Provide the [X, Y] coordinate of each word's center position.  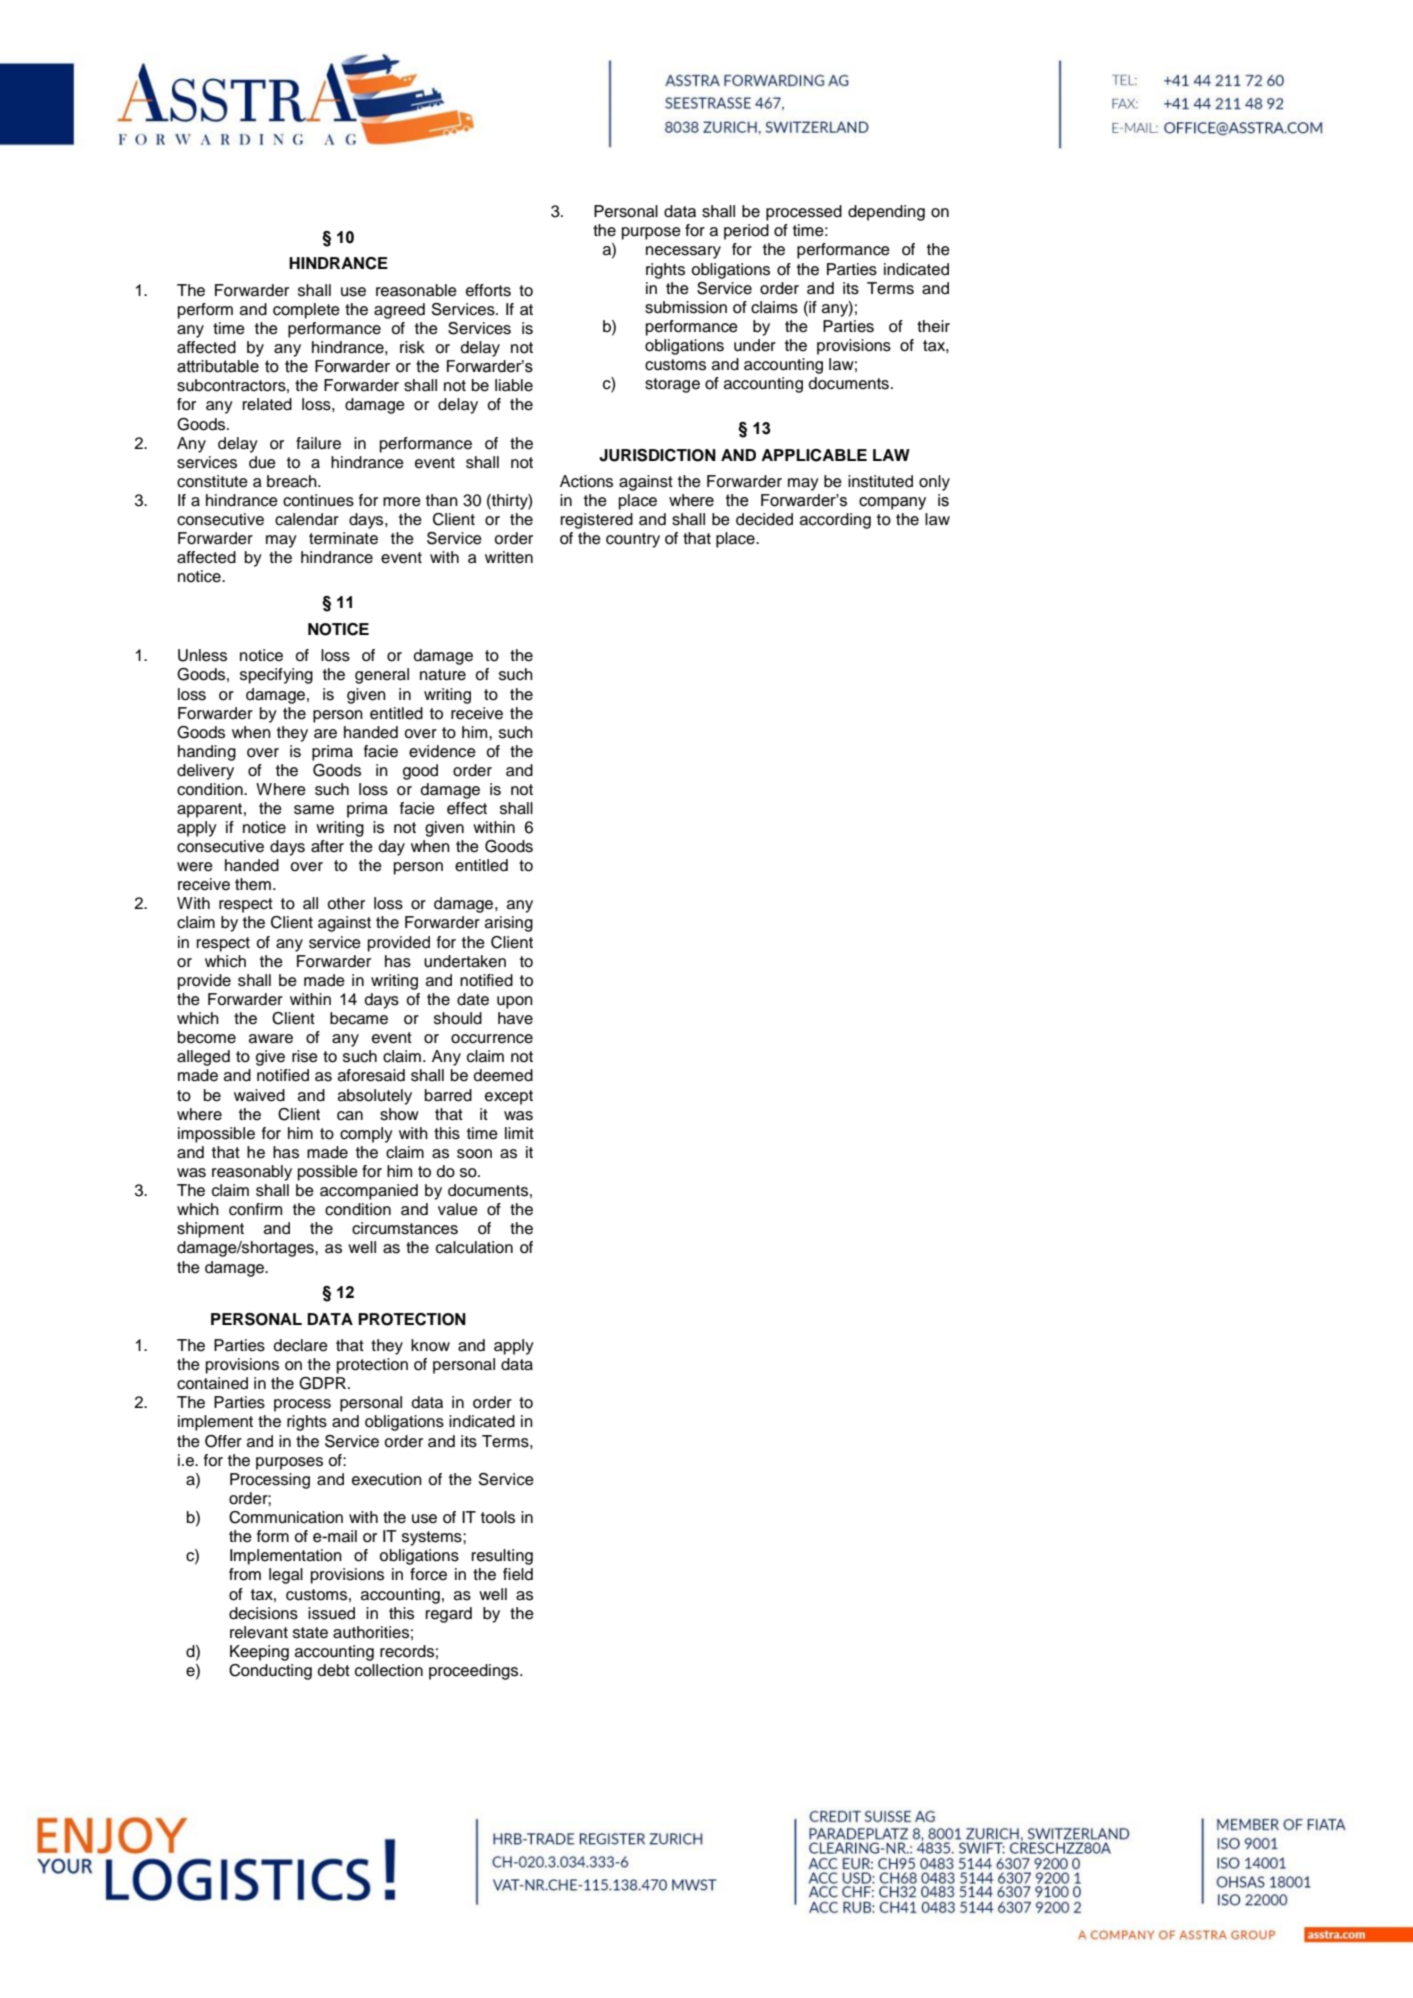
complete [306, 311]
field [518, 1574]
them [253, 884]
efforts [488, 290]
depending [886, 213]
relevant [259, 1632]
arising [509, 924]
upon [515, 1002]
